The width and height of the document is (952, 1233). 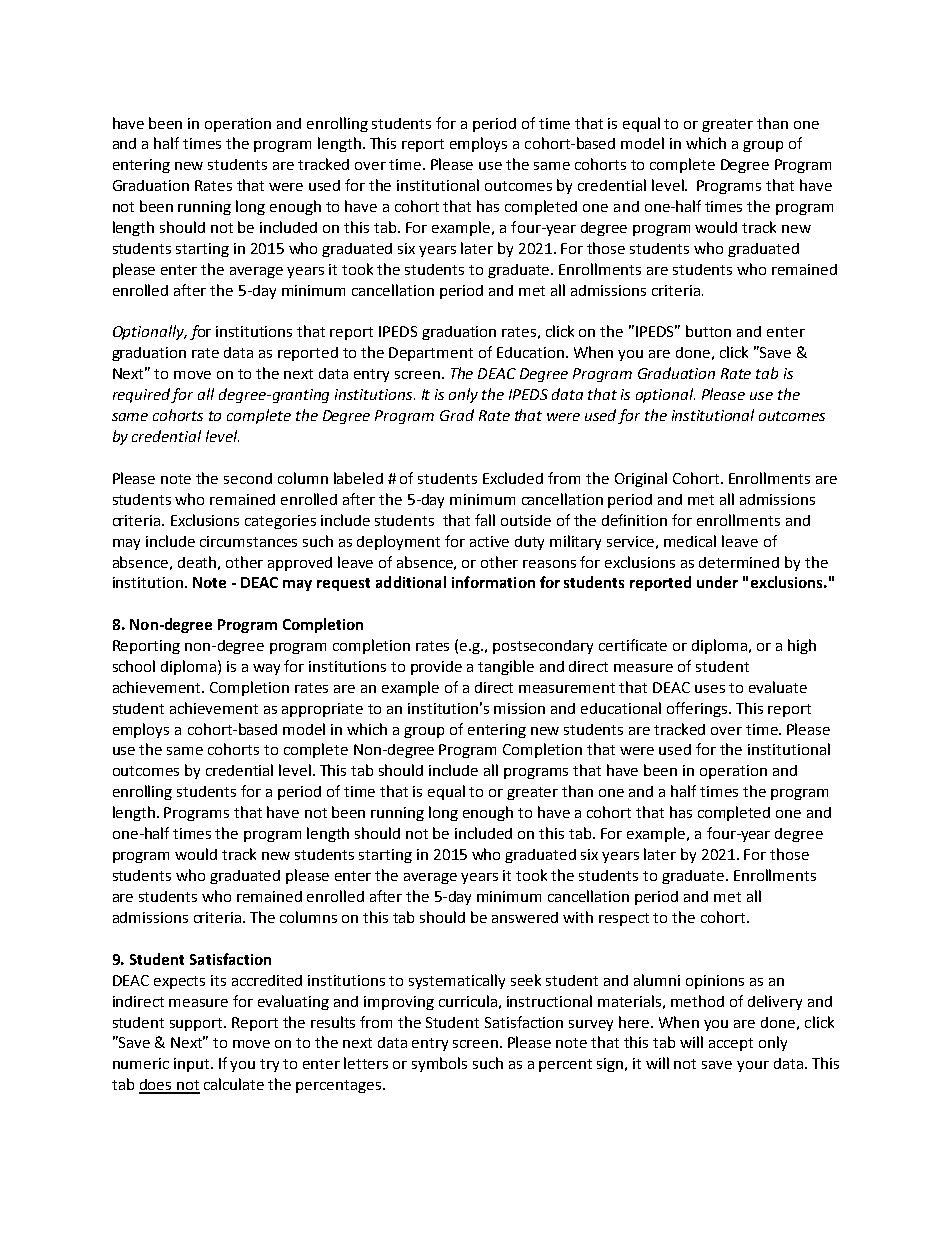 What do you see at coordinates (436, 668) in the document?
I see `provide` at bounding box center [436, 668].
